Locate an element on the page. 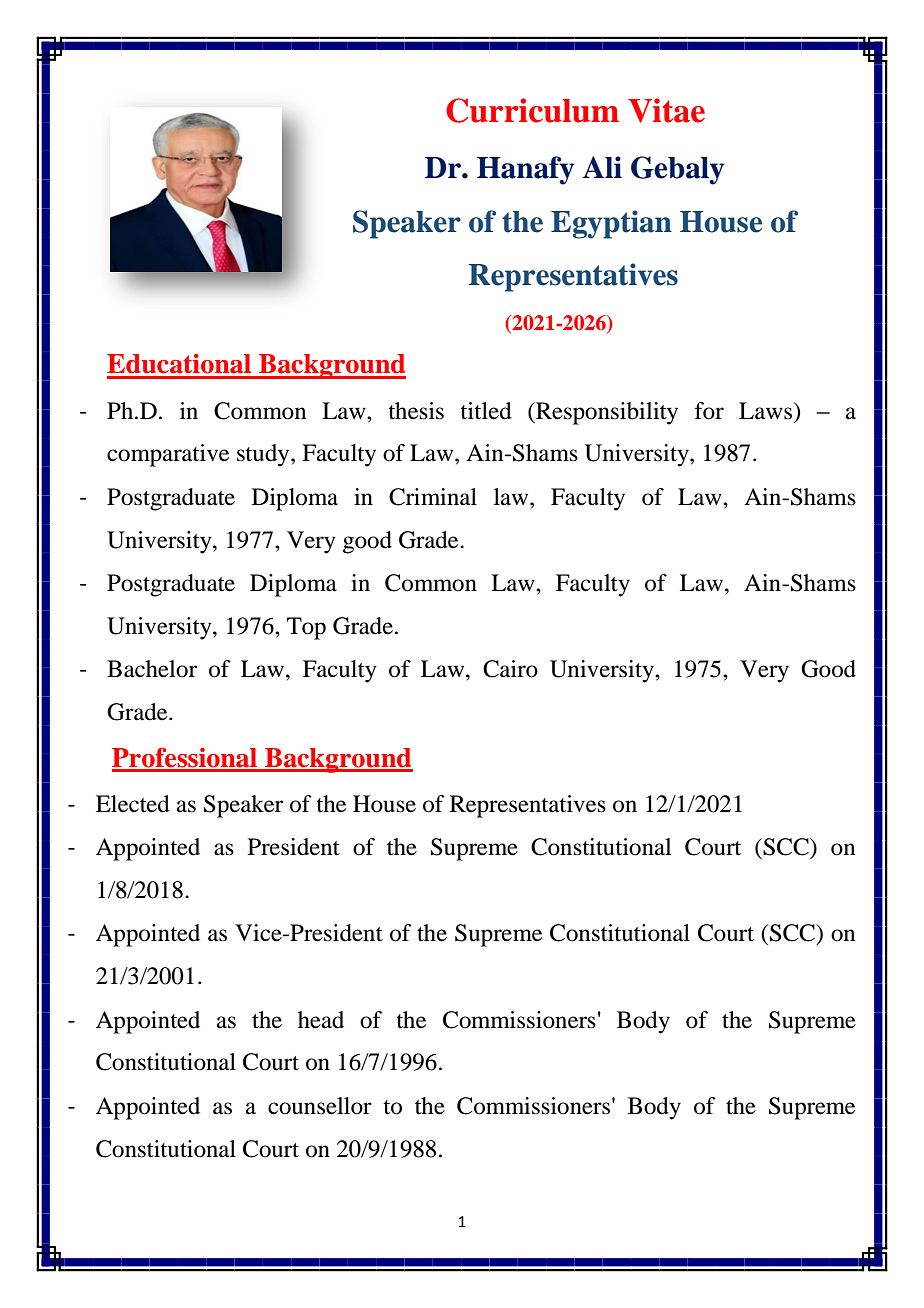 The width and height of the image is (924, 1308). Ali is located at coordinates (602, 167).
